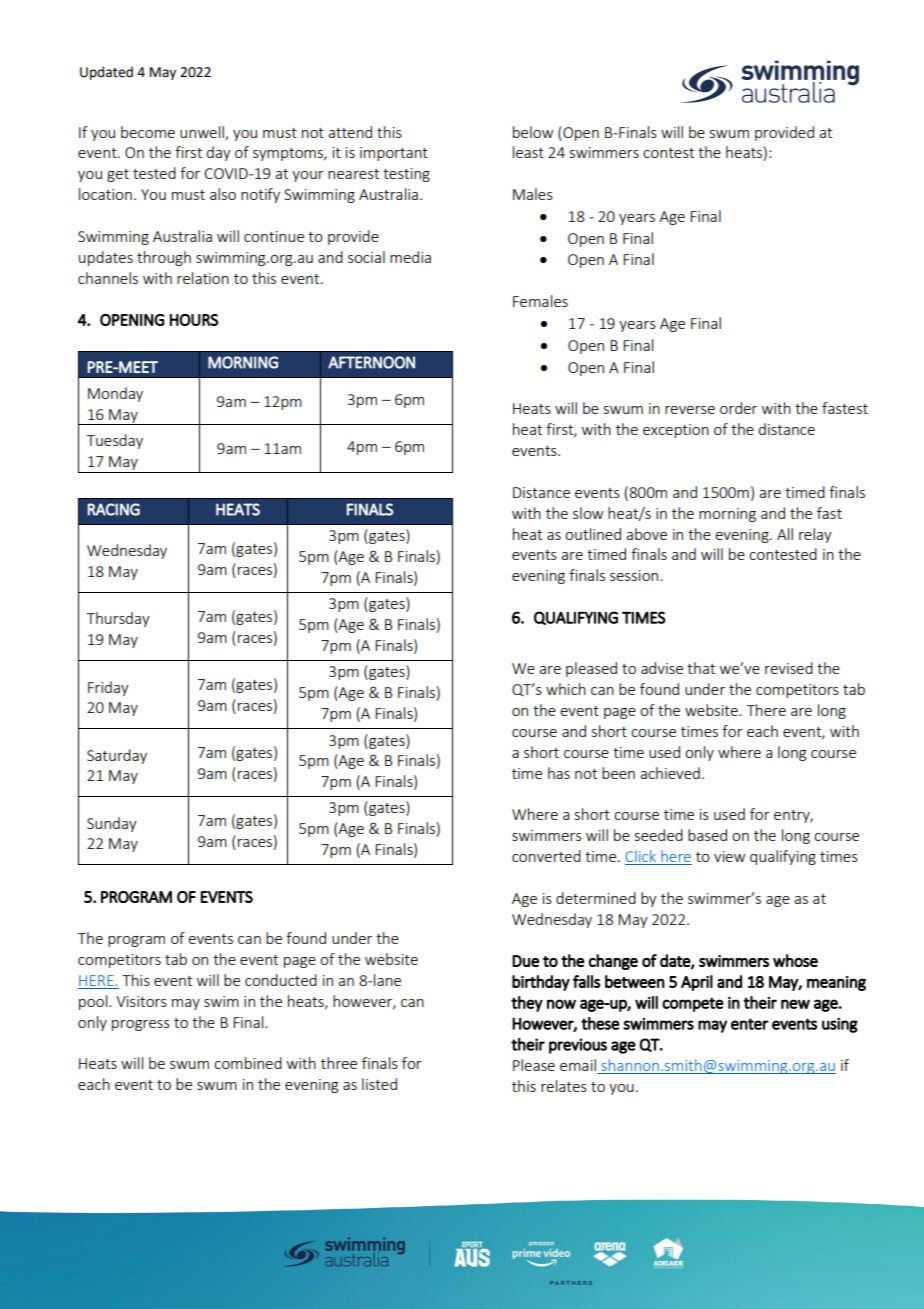  I want to click on least, so click(528, 152).
